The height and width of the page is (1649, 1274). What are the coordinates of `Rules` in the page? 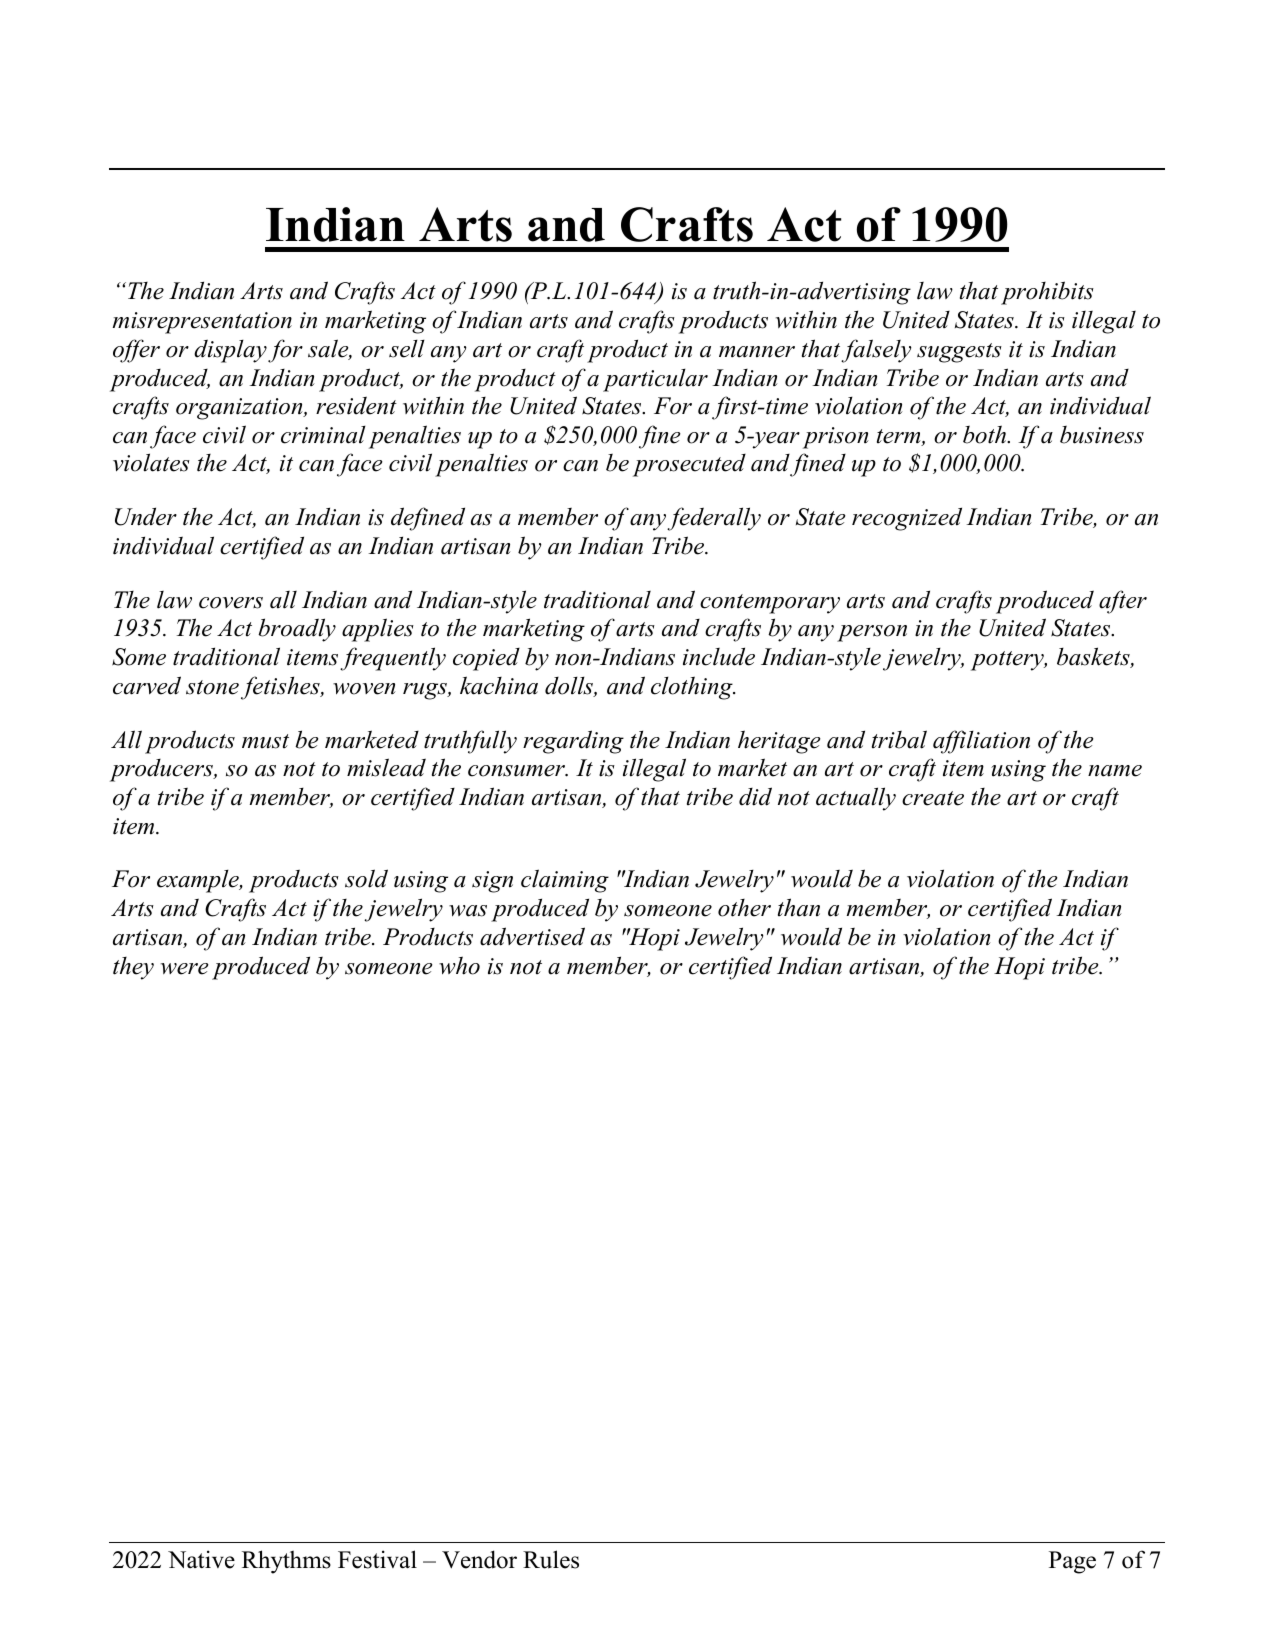 It's located at (551, 1559).
